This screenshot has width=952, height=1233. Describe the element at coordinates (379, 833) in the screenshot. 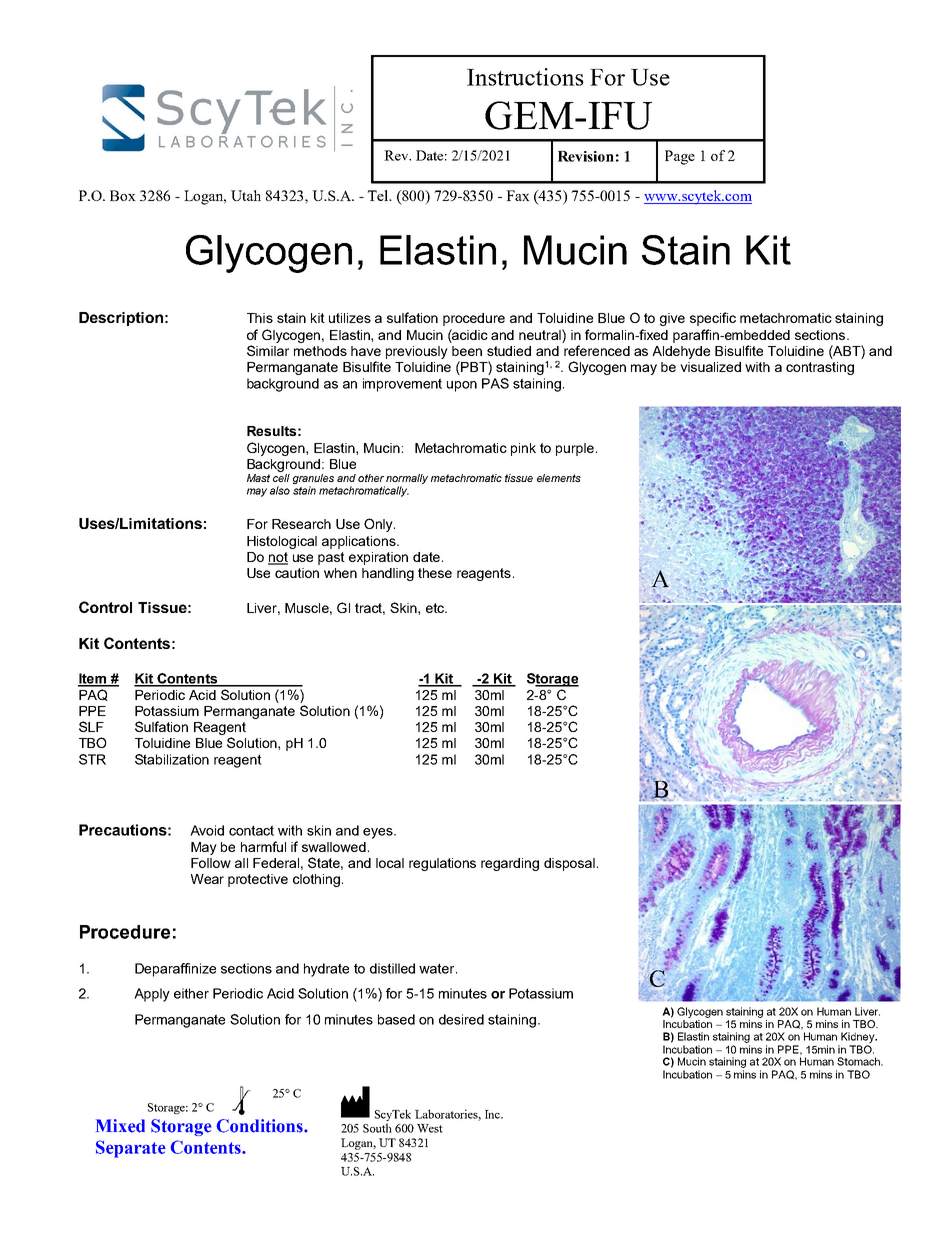

I see `eyes` at that location.
